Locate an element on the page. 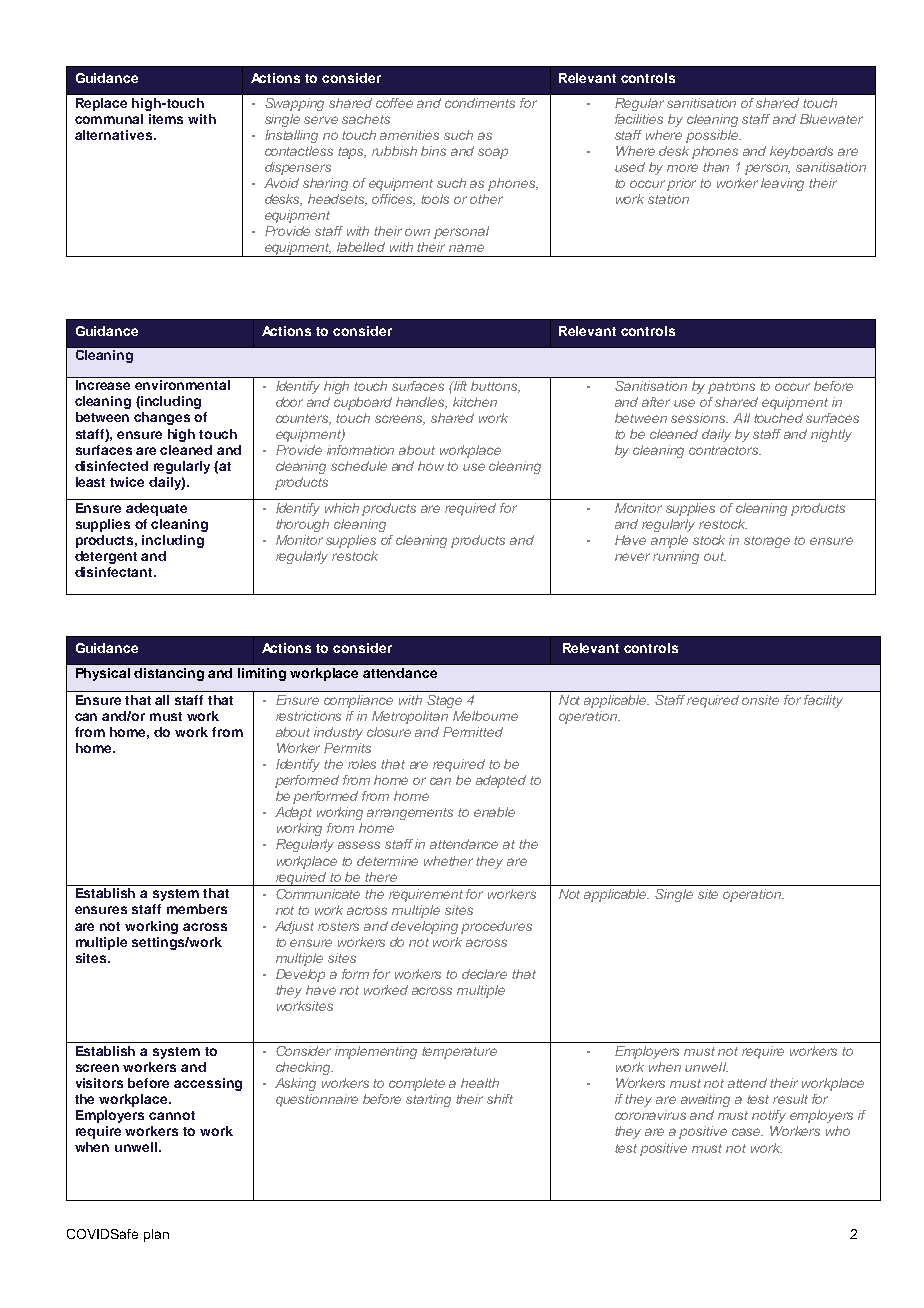 The width and height of the document is (924, 1308). how is located at coordinates (431, 466).
